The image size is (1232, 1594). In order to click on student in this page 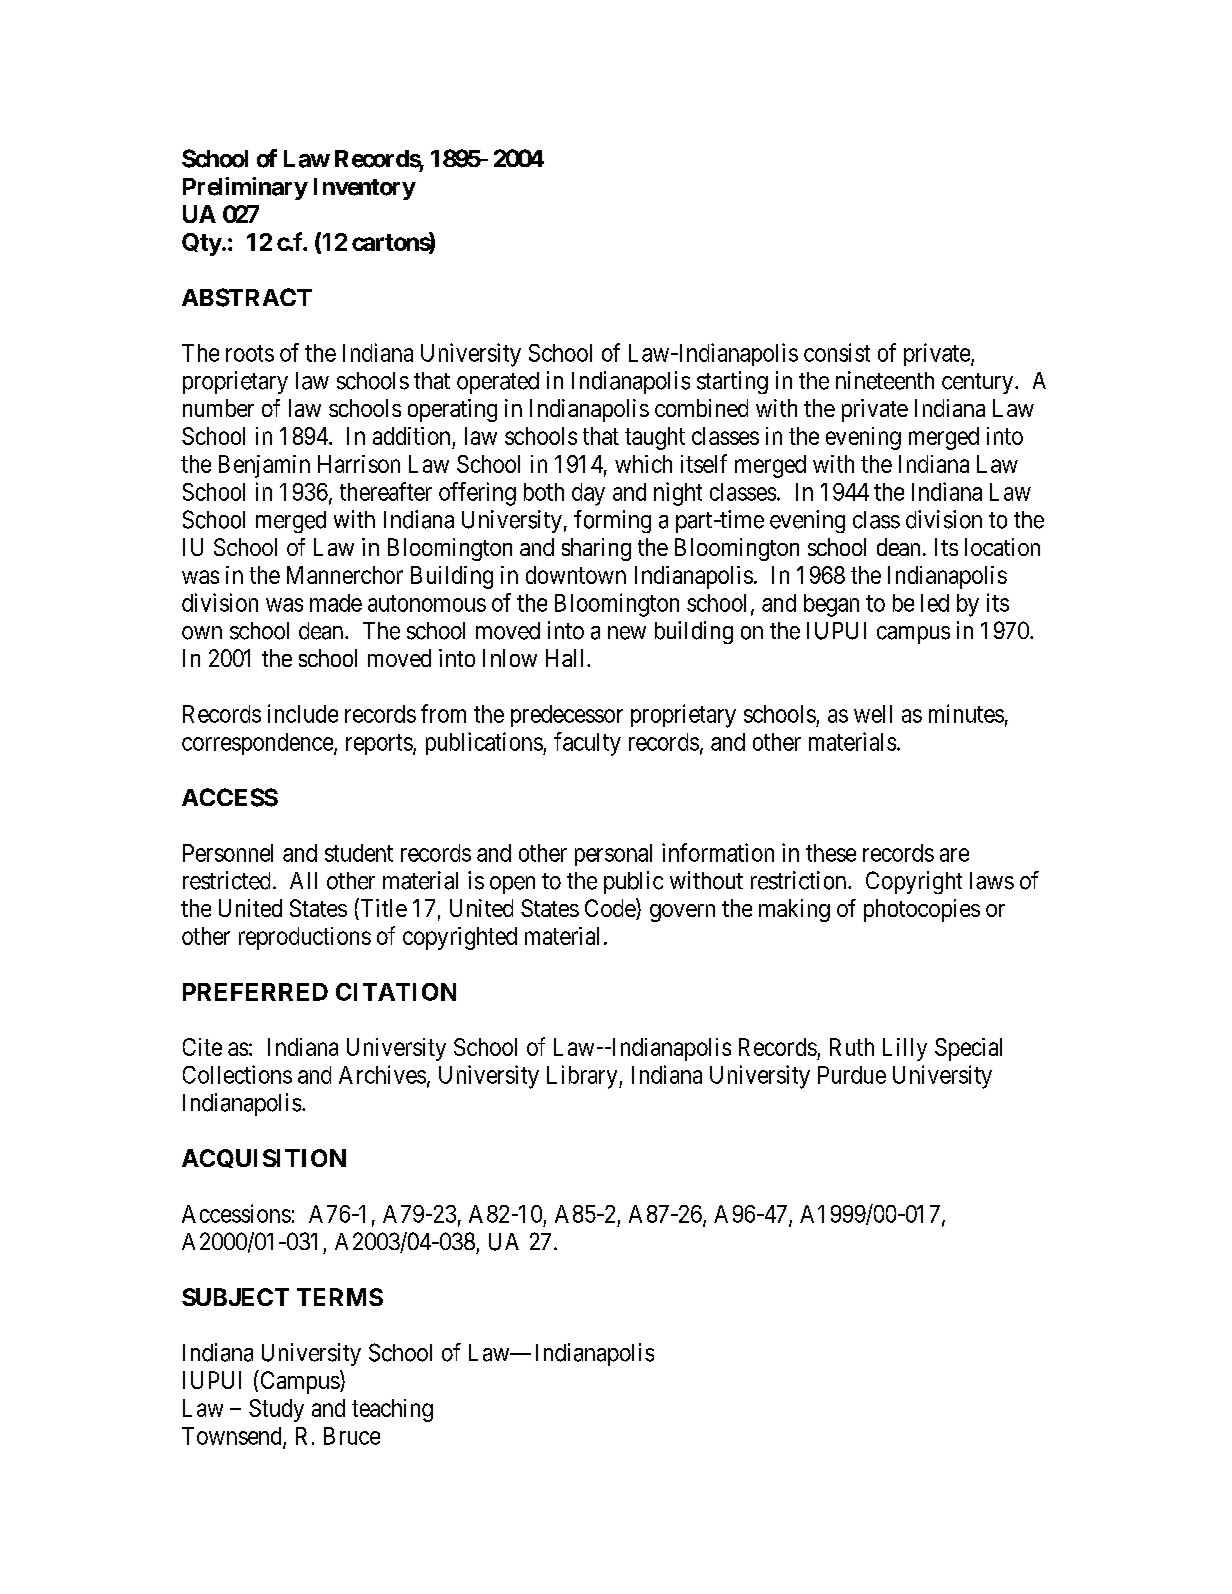, I will do `click(359, 853)`.
